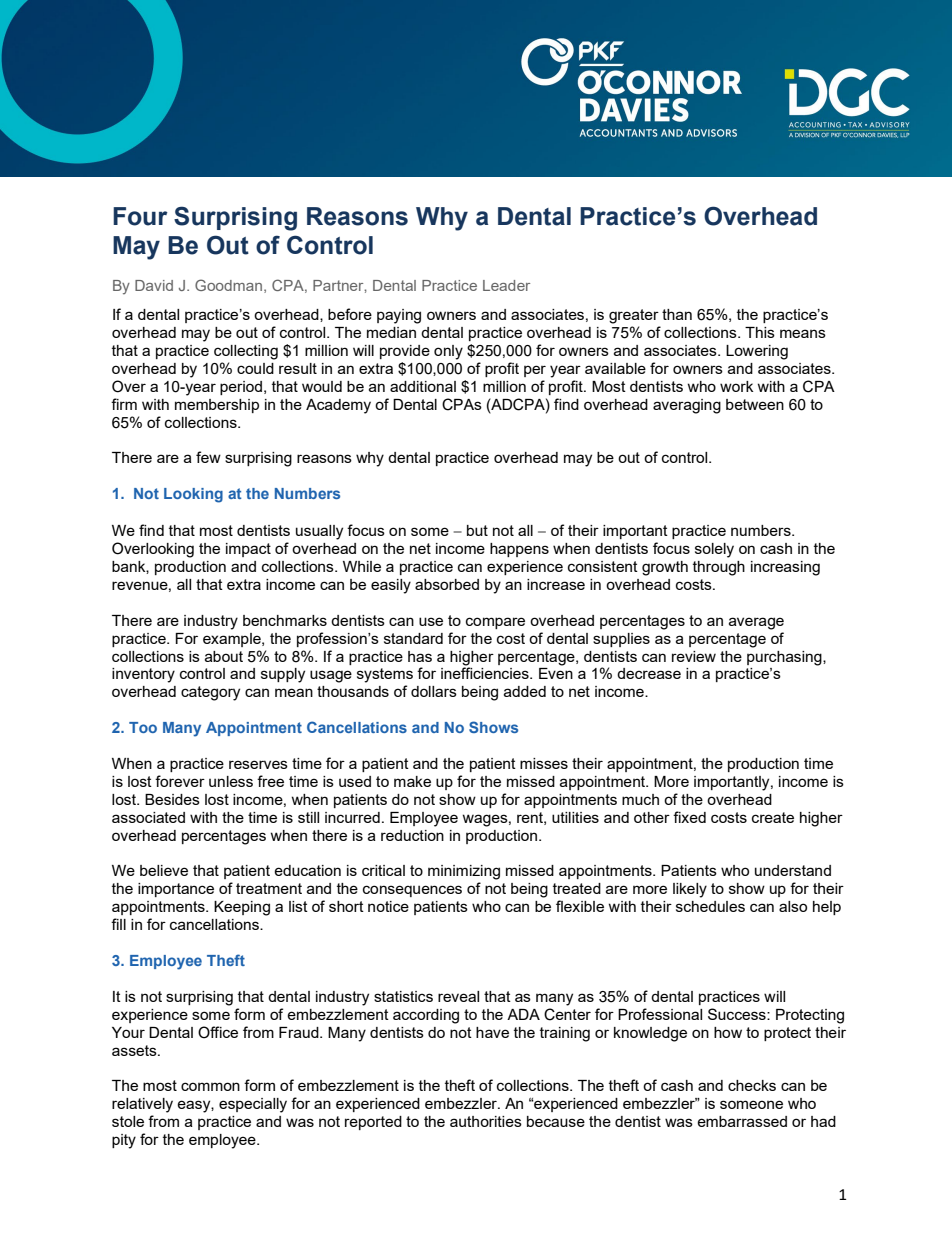 Image resolution: width=952 pixels, height=1233 pixels. I want to click on Goodman, so click(230, 286).
